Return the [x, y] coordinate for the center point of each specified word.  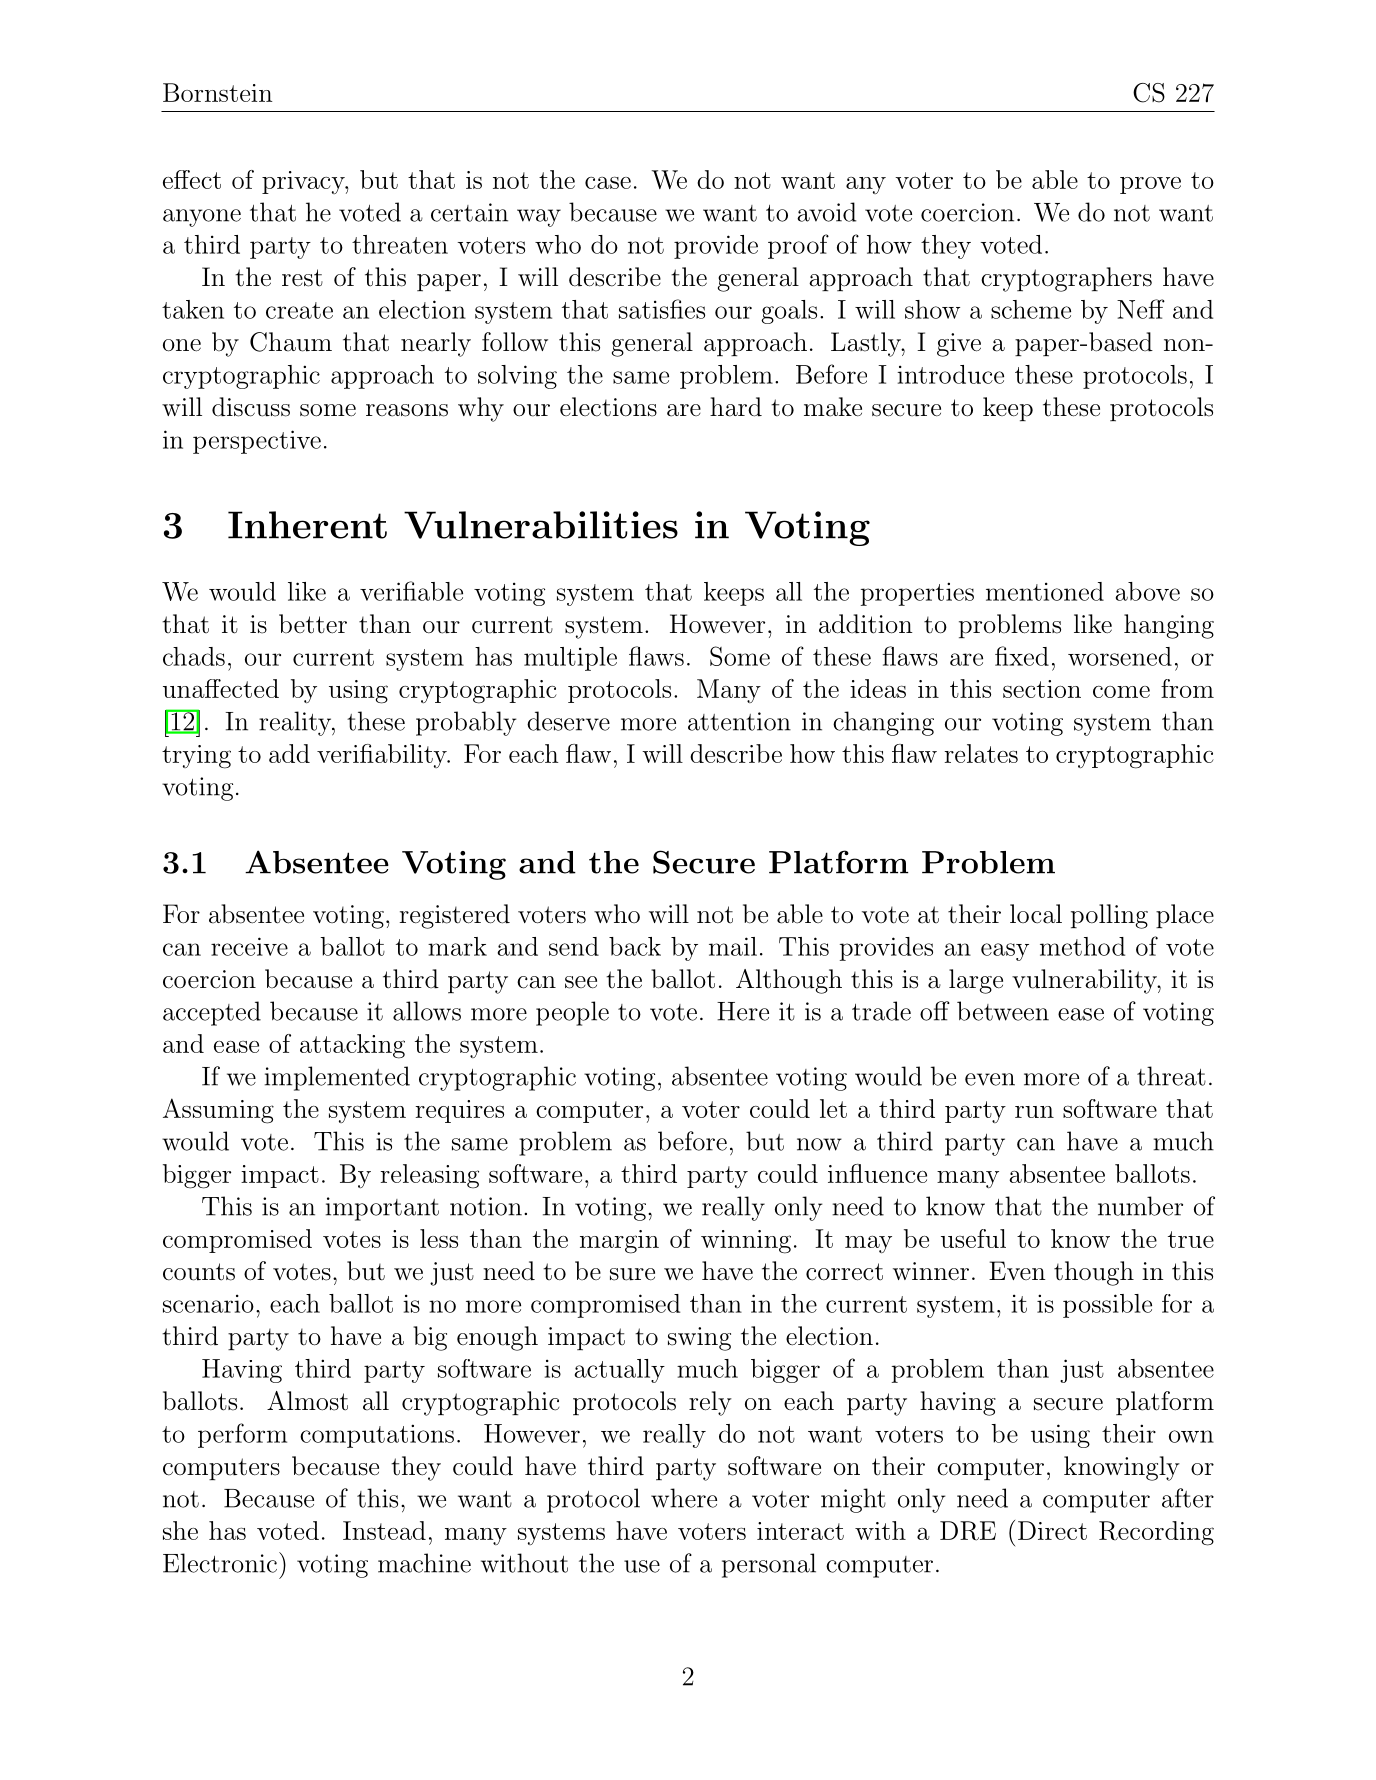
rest [302, 278]
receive [249, 946]
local [1036, 914]
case [608, 182]
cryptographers [1066, 279]
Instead [384, 1530]
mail [733, 946]
